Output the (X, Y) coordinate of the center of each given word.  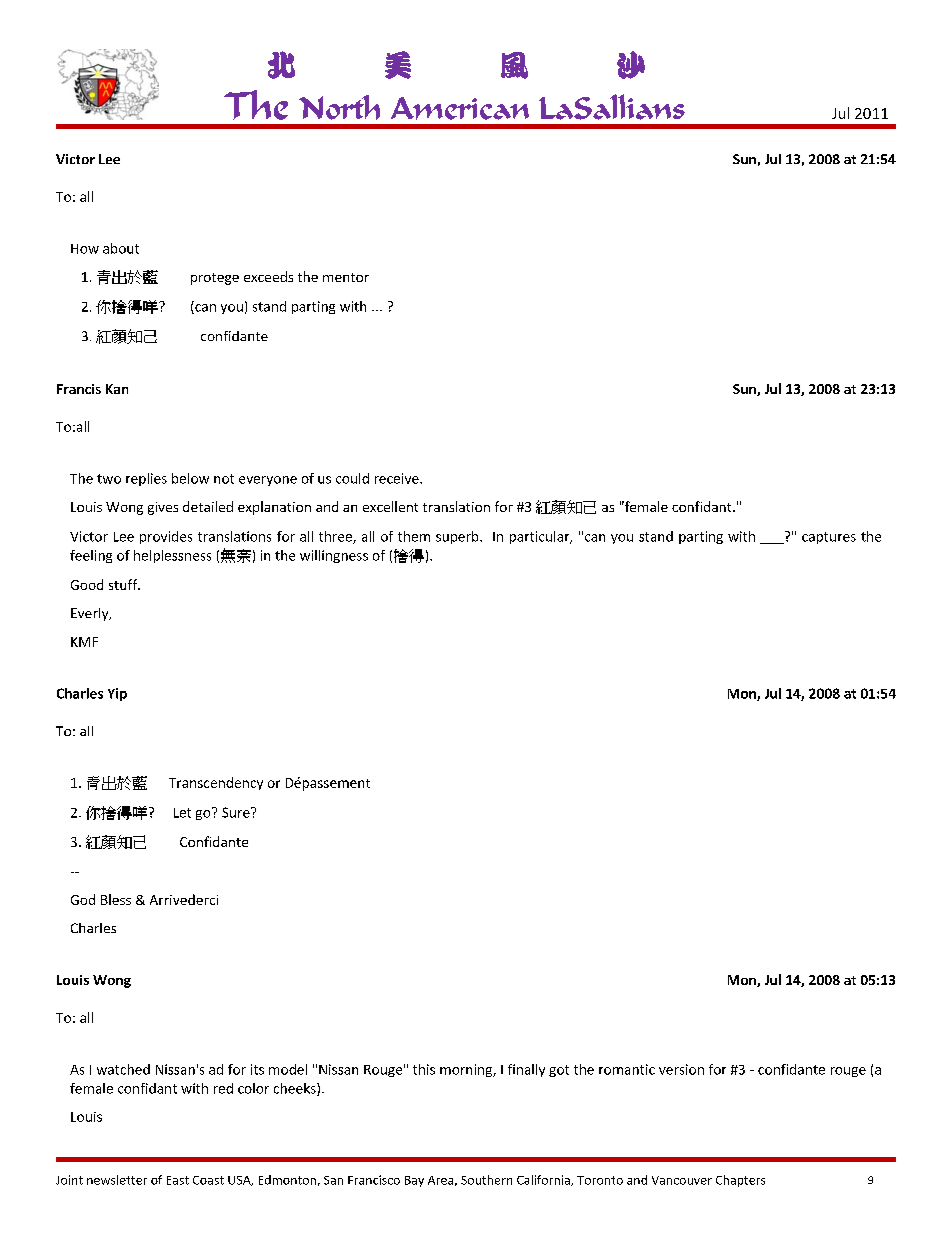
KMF (84, 642)
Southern (486, 1180)
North (339, 107)
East (178, 1180)
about (121, 248)
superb (458, 537)
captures (829, 538)
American (460, 108)
